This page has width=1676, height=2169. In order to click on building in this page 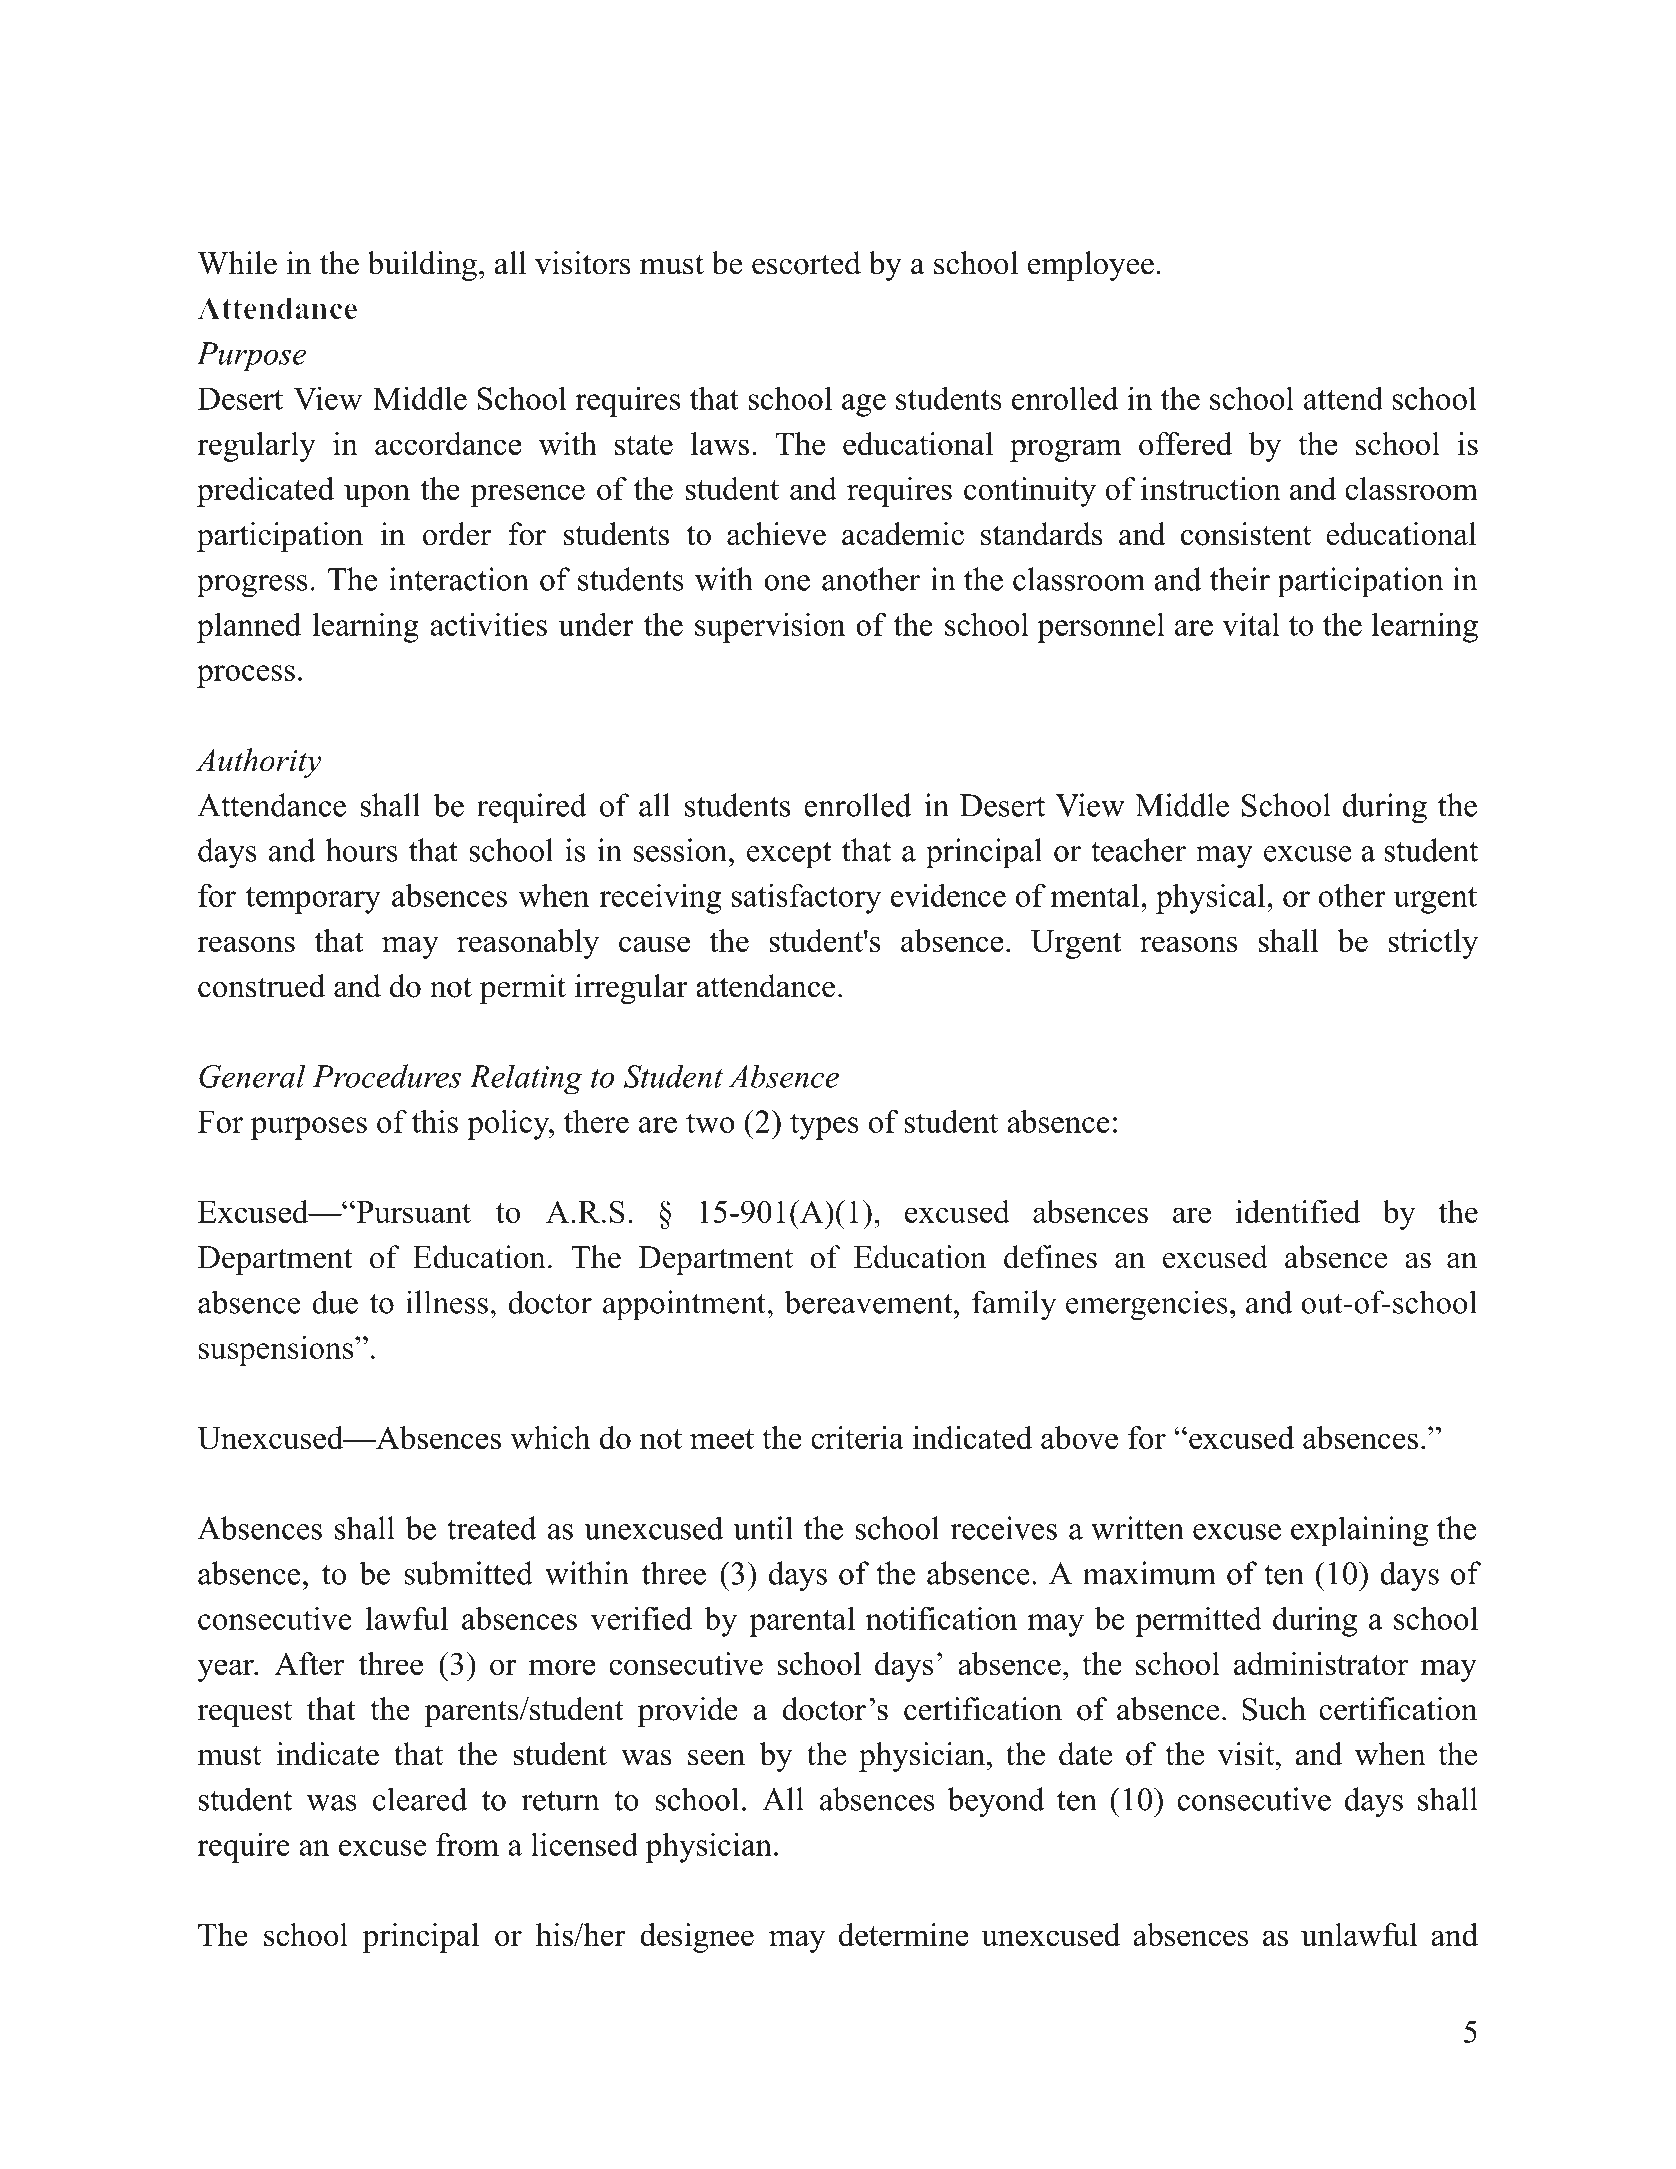, I will do `click(422, 266)`.
